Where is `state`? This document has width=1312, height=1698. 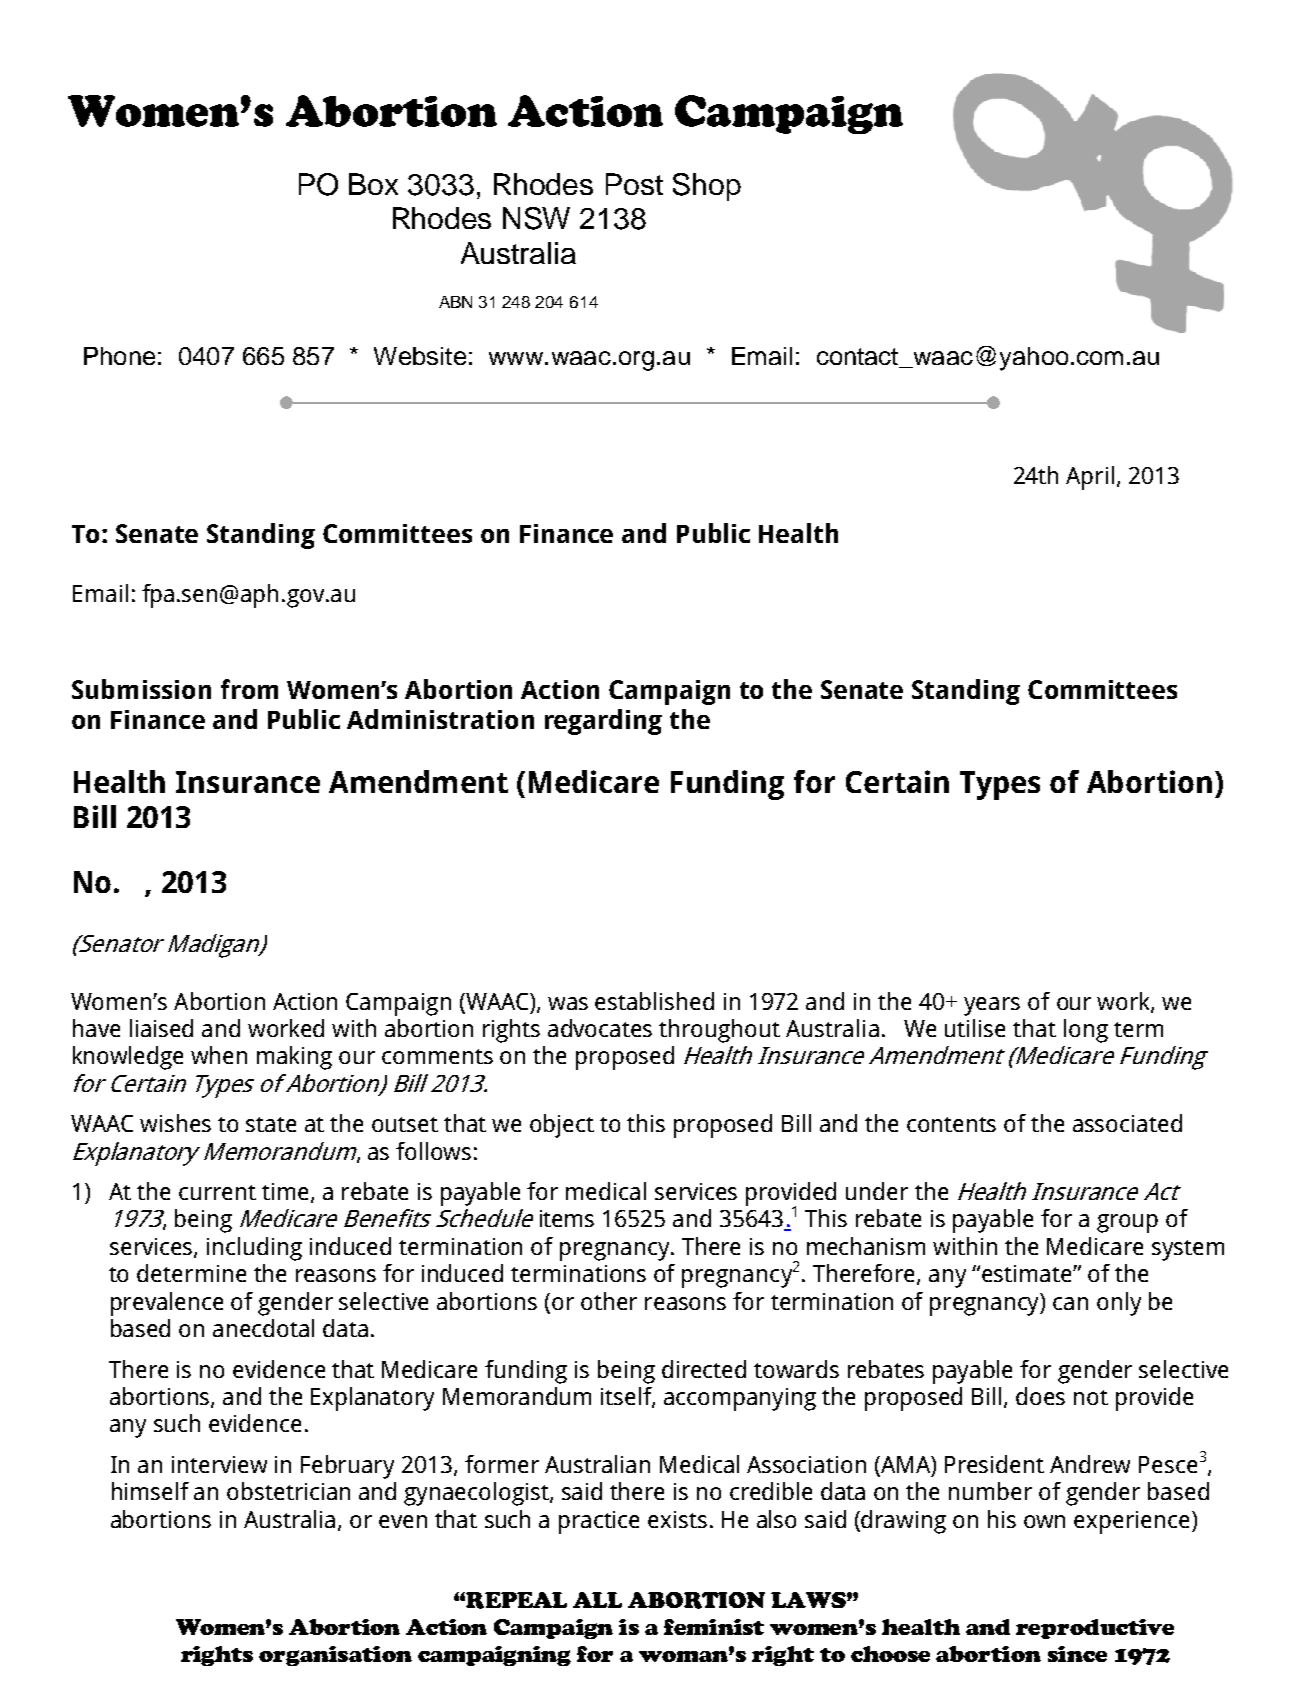
state is located at coordinates (271, 1124).
